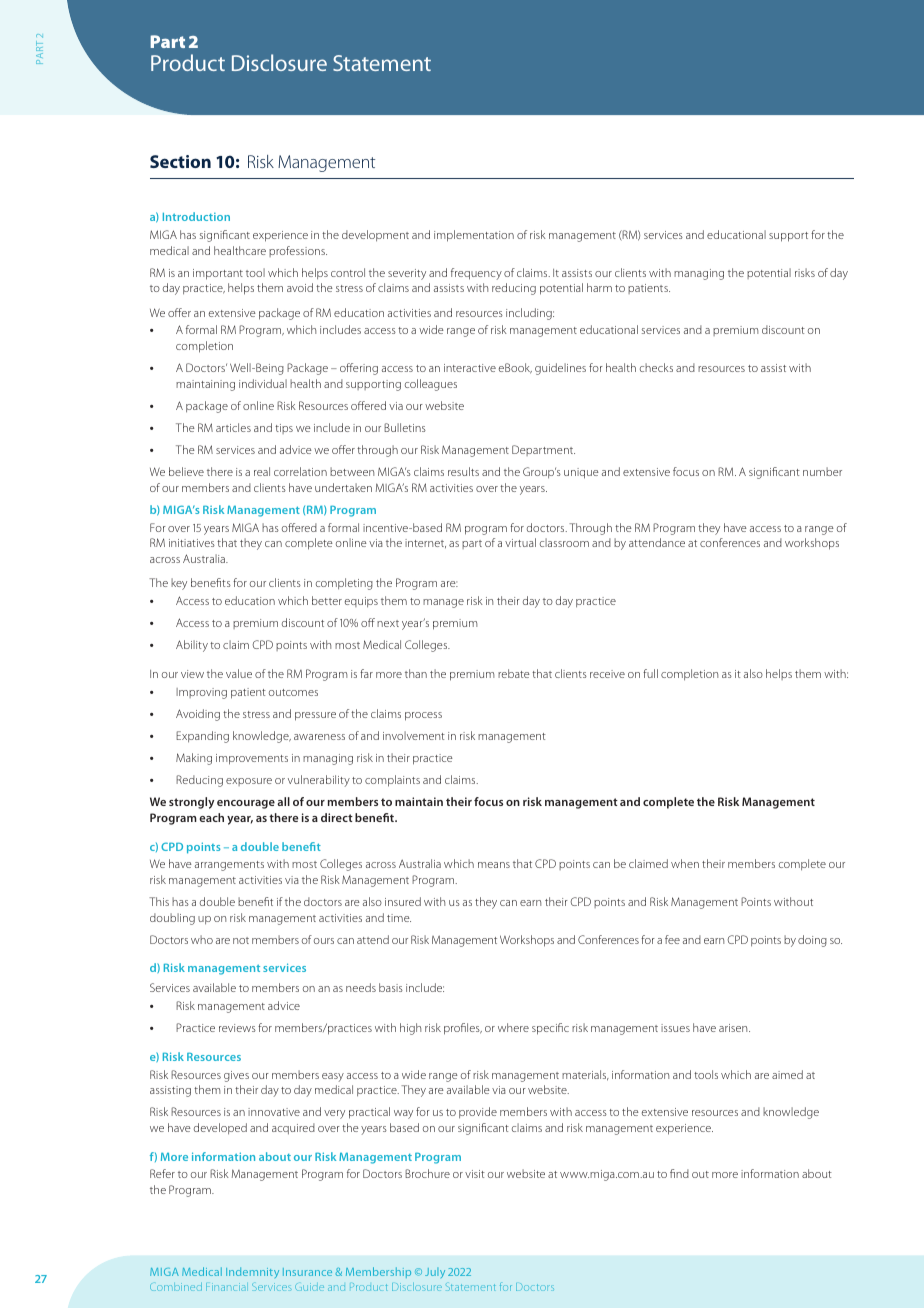 The width and height of the screenshot is (924, 1308). I want to click on arisen, so click(734, 1028).
